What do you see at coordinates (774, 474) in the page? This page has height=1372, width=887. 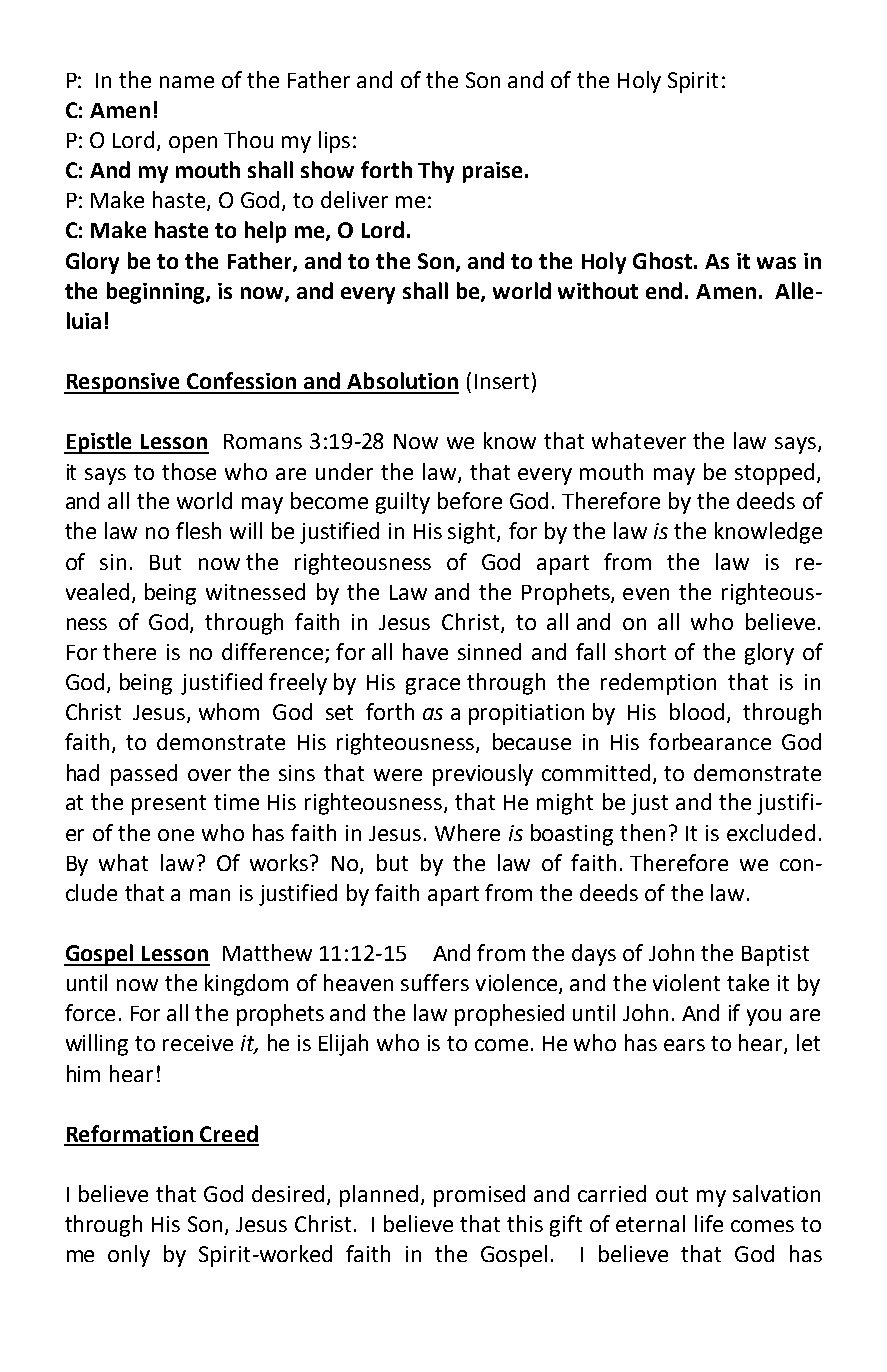 I see `stopped` at bounding box center [774, 474].
